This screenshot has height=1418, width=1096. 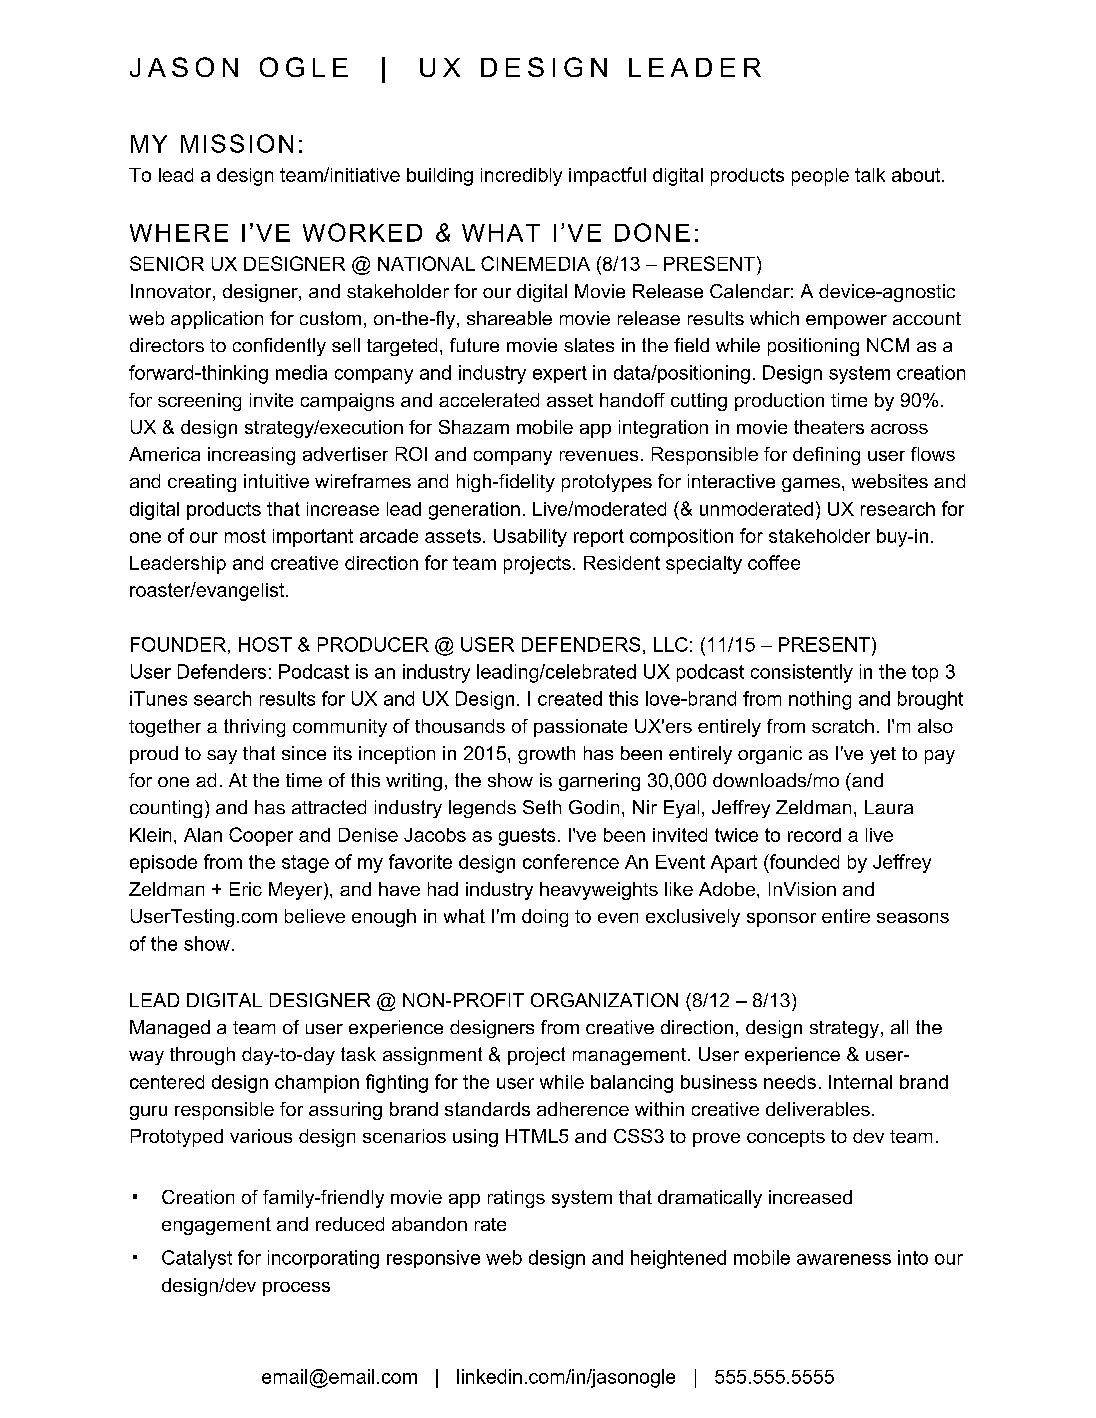 I want to click on increasing, so click(x=251, y=456).
